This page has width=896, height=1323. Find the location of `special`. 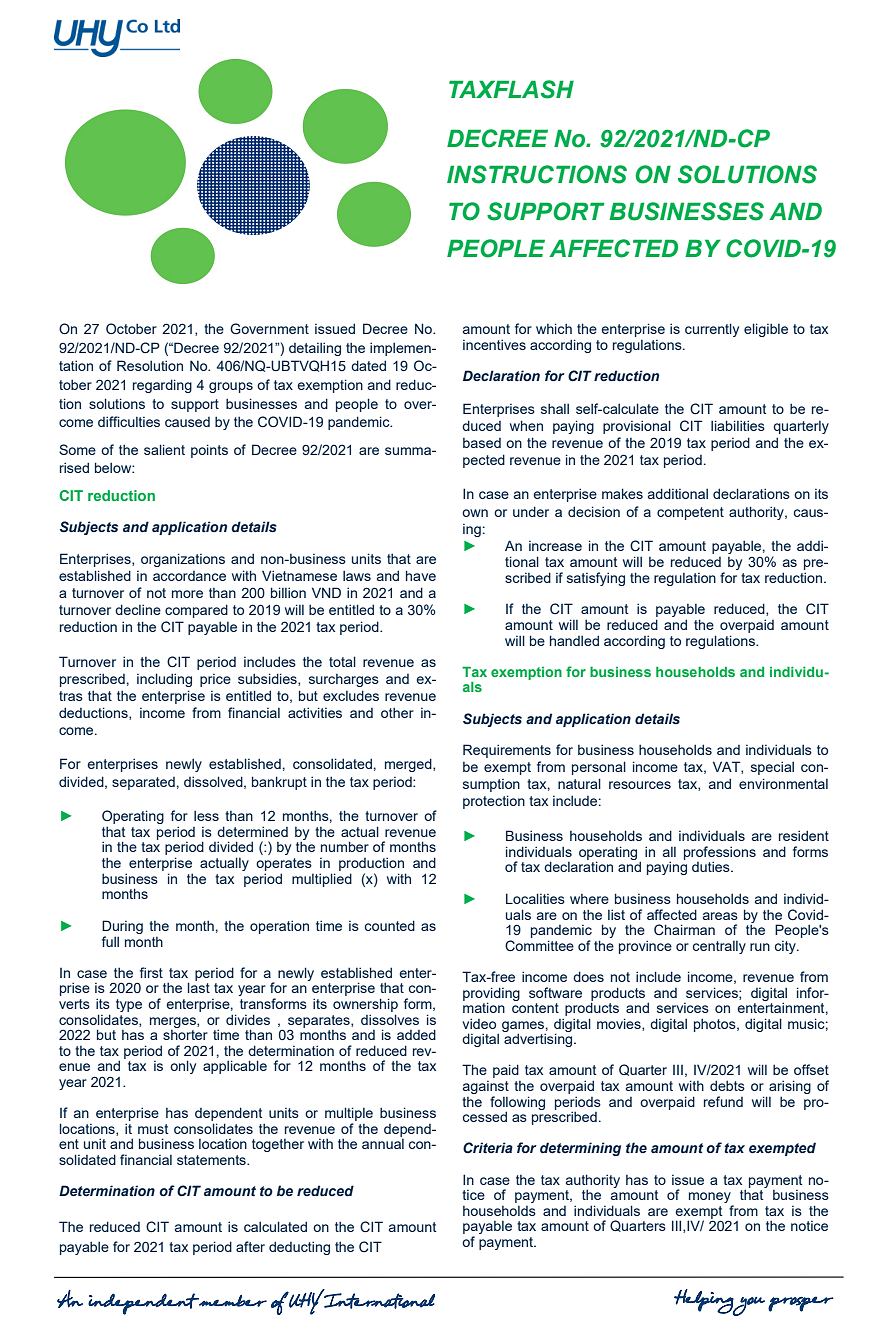

special is located at coordinates (772, 768).
